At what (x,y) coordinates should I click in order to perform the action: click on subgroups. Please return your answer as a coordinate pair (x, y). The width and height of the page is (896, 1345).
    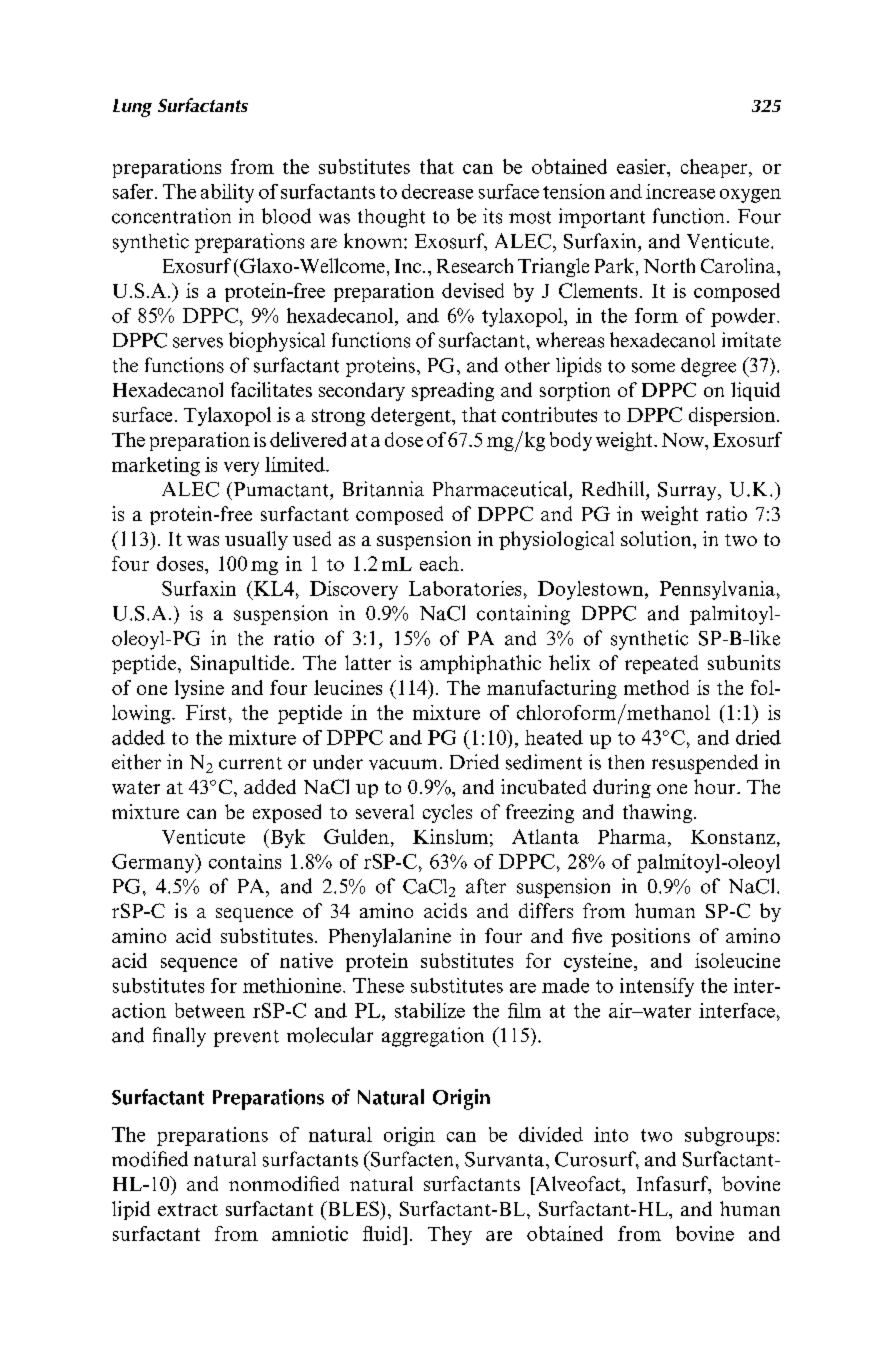
    Looking at the image, I should click on (729, 1136).
